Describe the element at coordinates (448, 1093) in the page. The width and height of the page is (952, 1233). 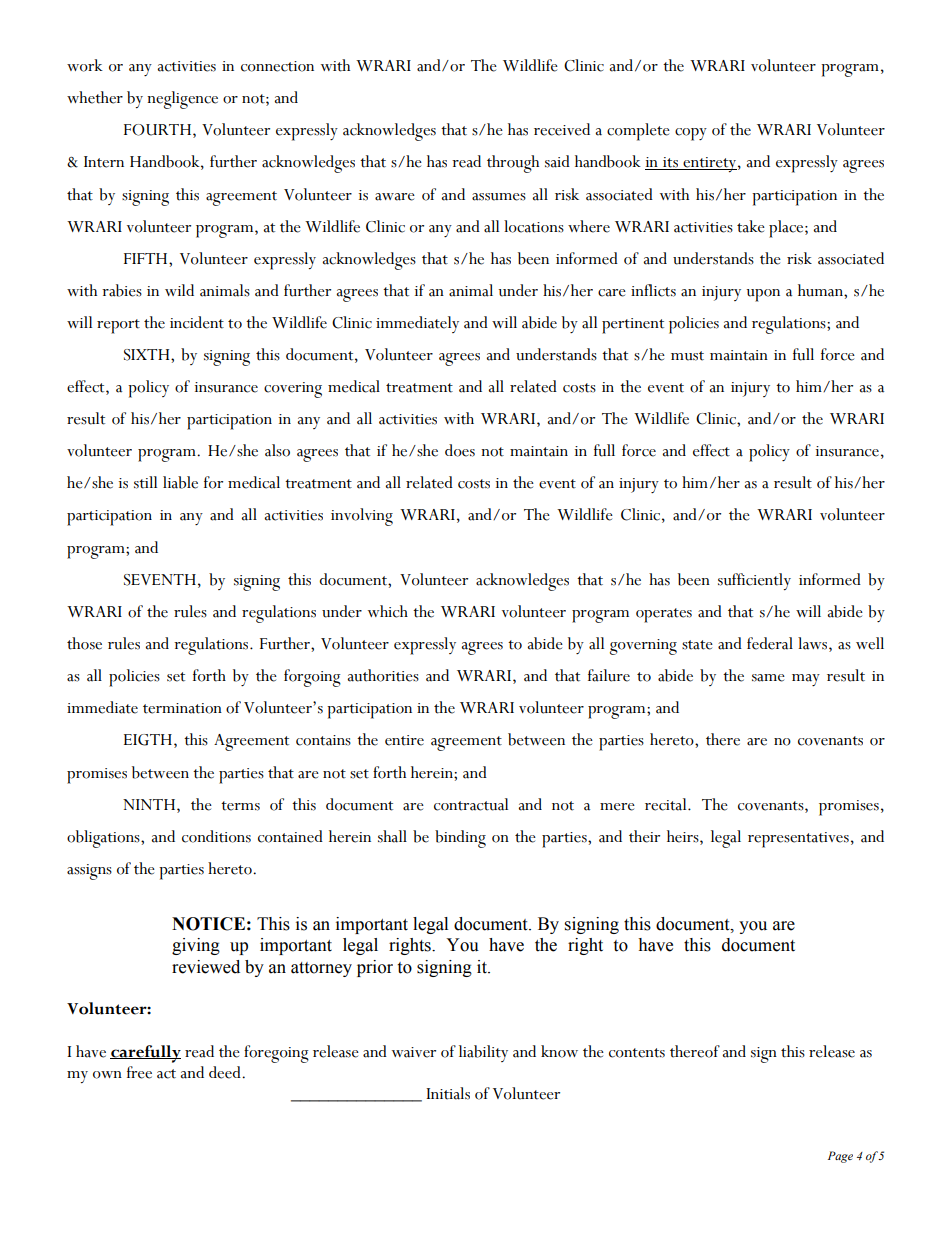
I see `Initials` at that location.
